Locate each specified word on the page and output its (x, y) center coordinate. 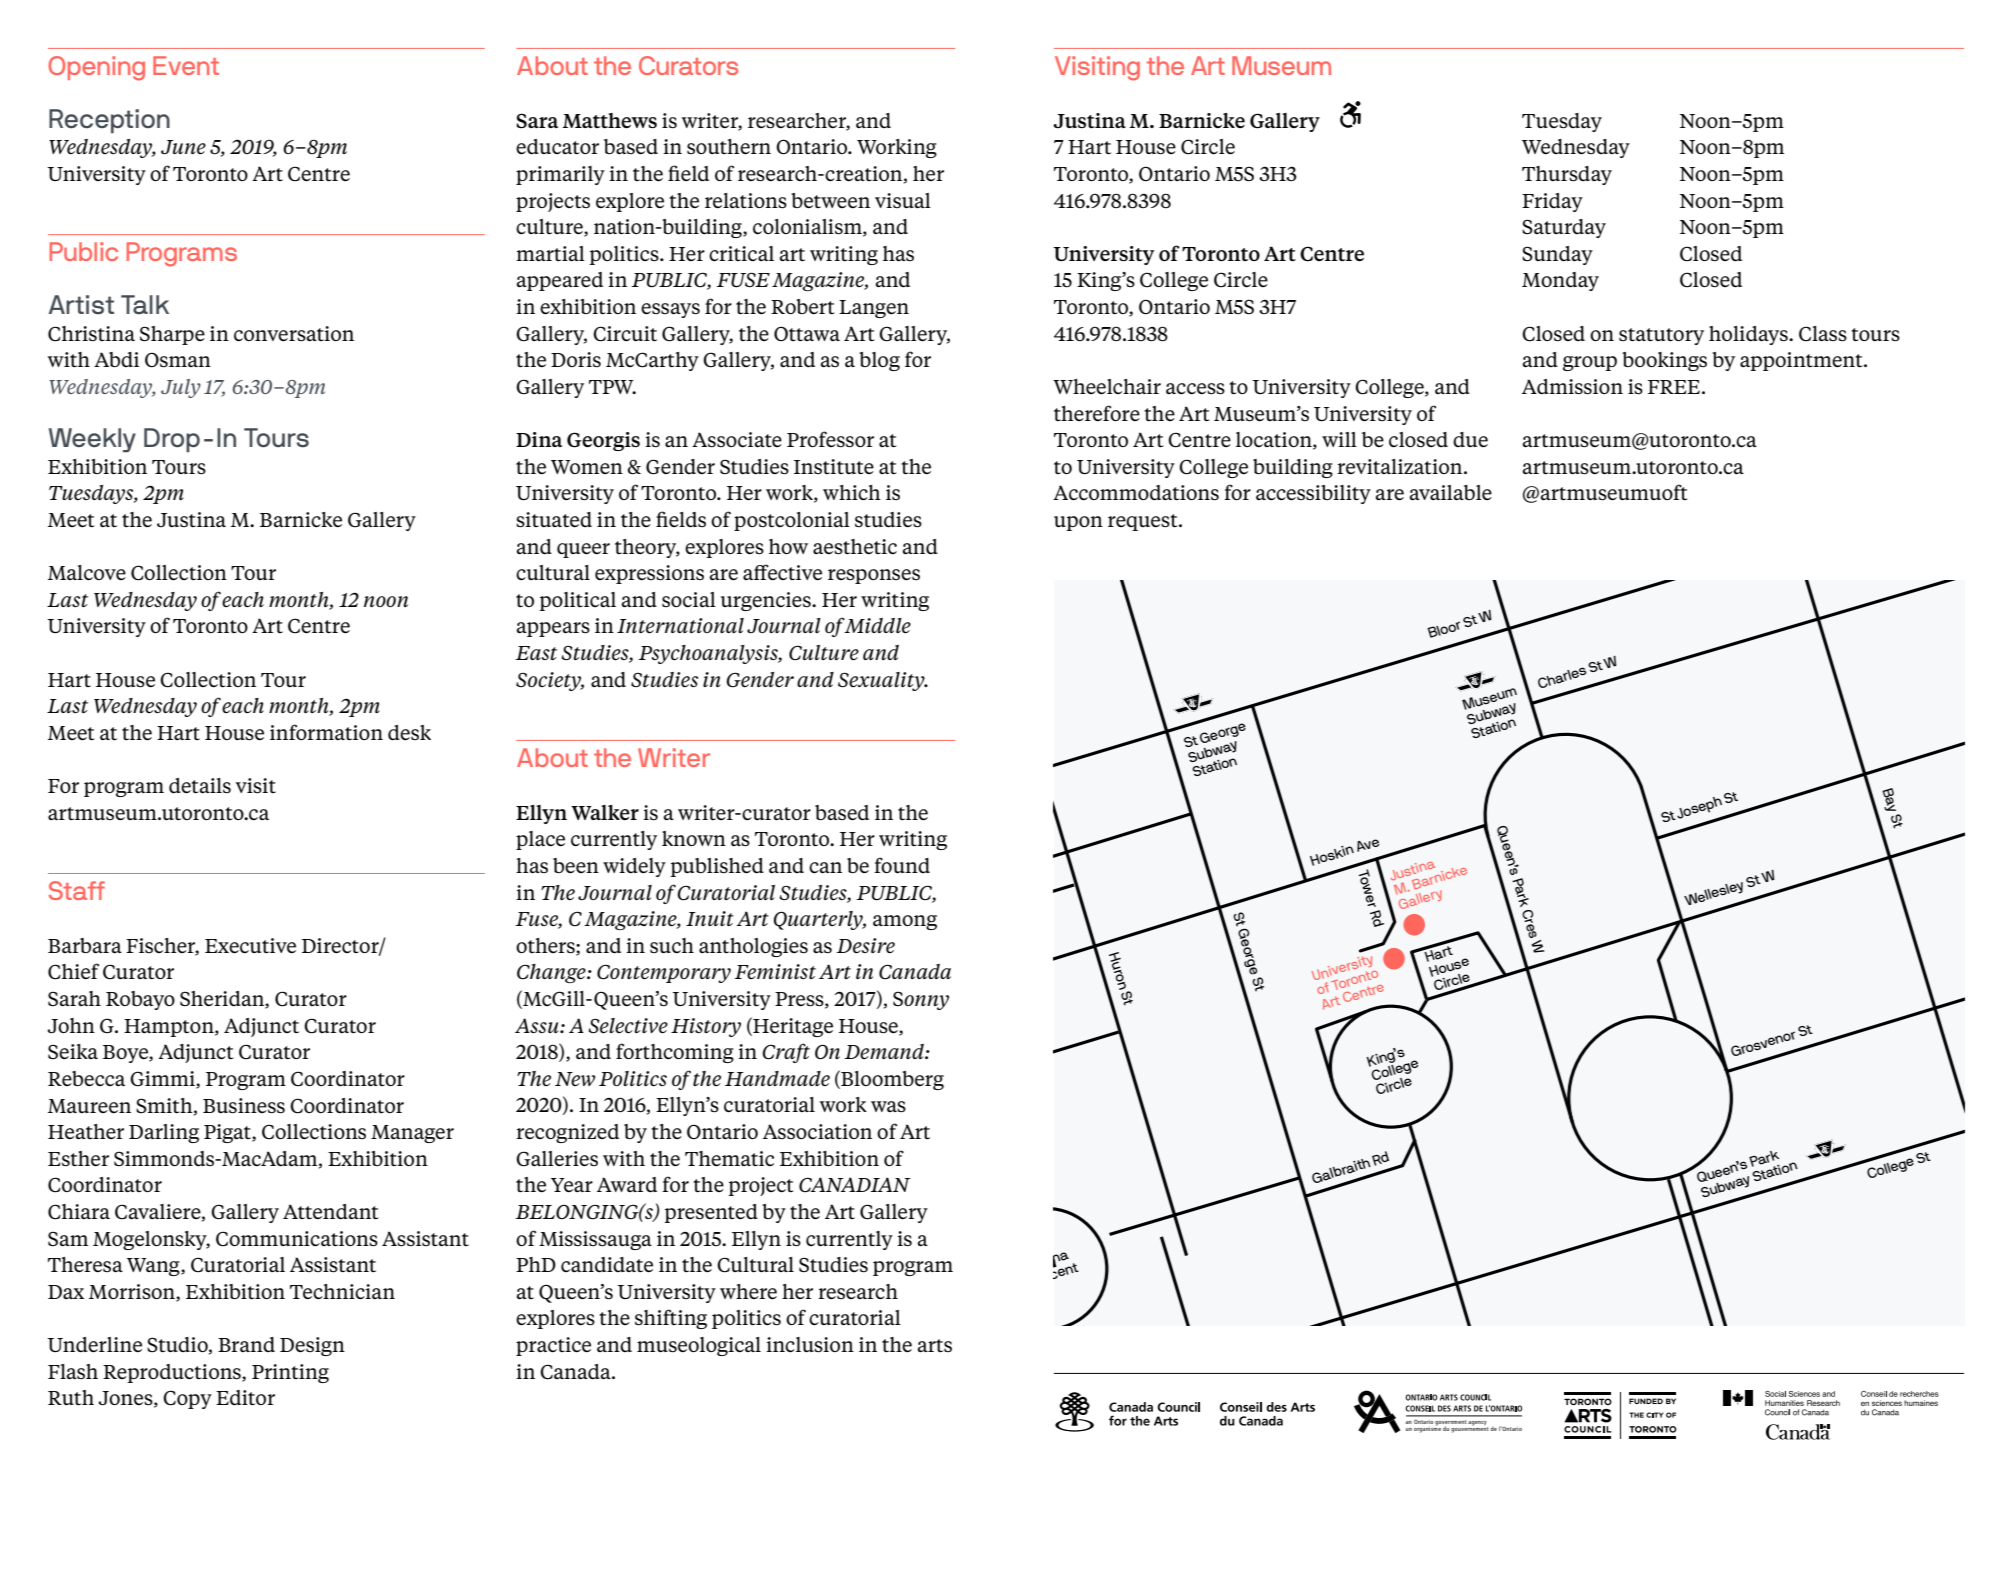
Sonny (921, 1000)
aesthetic (855, 547)
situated (554, 520)
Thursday (1567, 175)
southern (729, 147)
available (1450, 492)
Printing (290, 1373)
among (905, 922)
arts (934, 1346)
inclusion (810, 1345)
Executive (250, 945)
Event (186, 65)
